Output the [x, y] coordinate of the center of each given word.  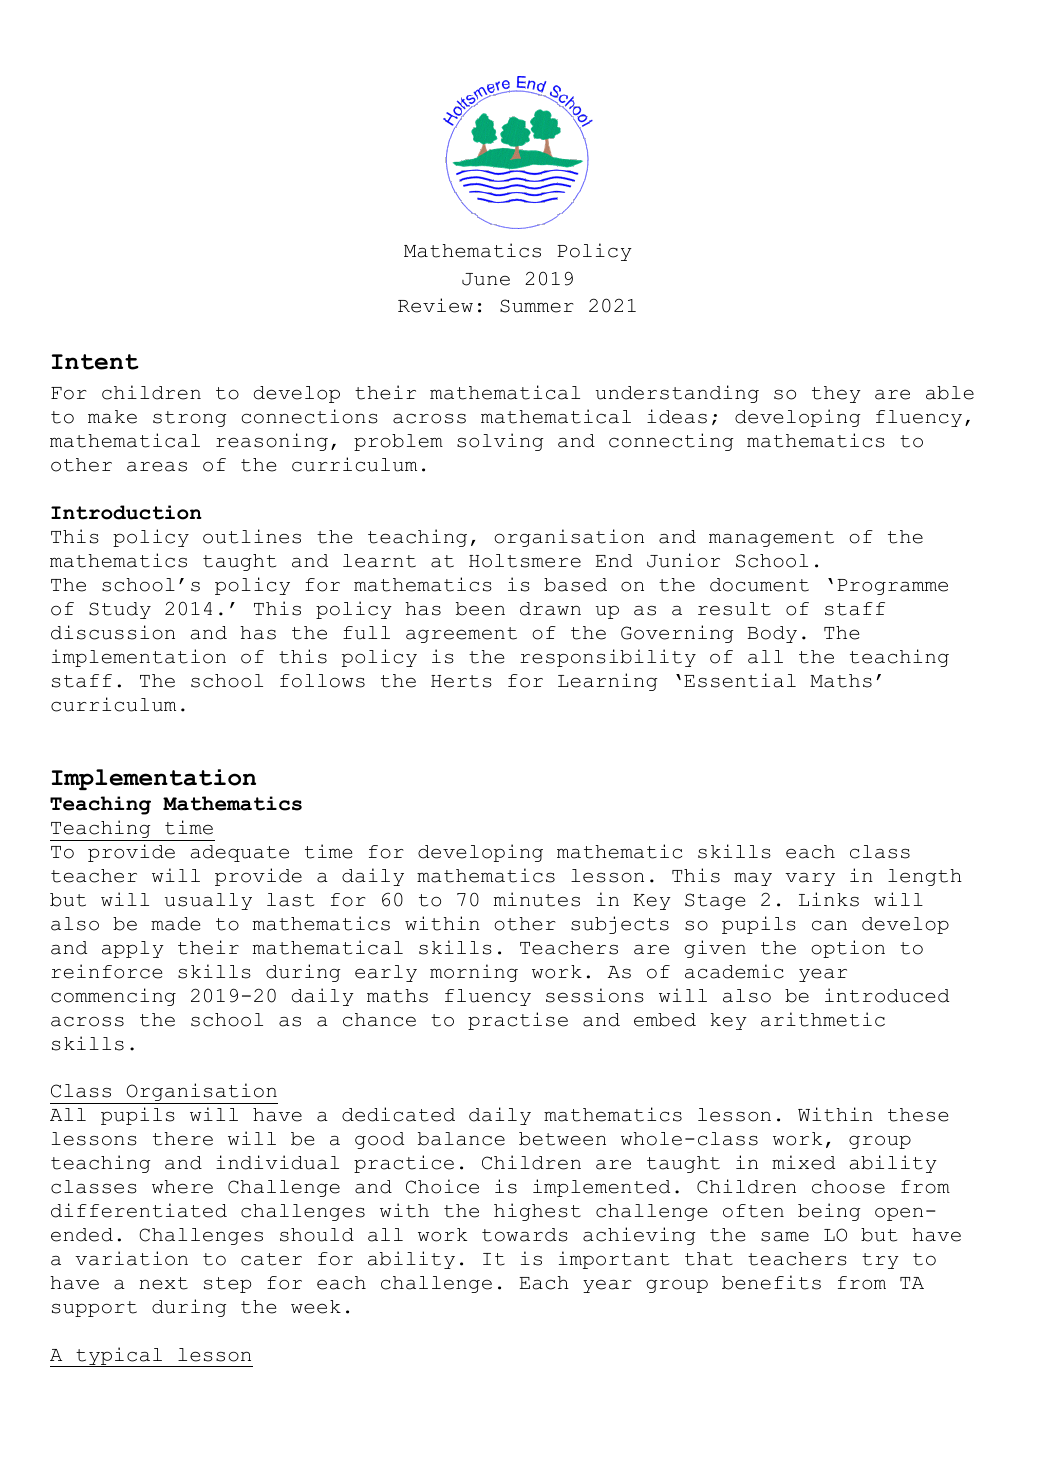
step [227, 1285]
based [575, 585]
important [614, 1260]
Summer [537, 306]
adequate [239, 853]
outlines [252, 536]
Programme [892, 587]
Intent [95, 362]
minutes [537, 899]
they [836, 394]
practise [518, 1021]
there [183, 1139]
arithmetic [823, 1019]
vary [810, 879]
